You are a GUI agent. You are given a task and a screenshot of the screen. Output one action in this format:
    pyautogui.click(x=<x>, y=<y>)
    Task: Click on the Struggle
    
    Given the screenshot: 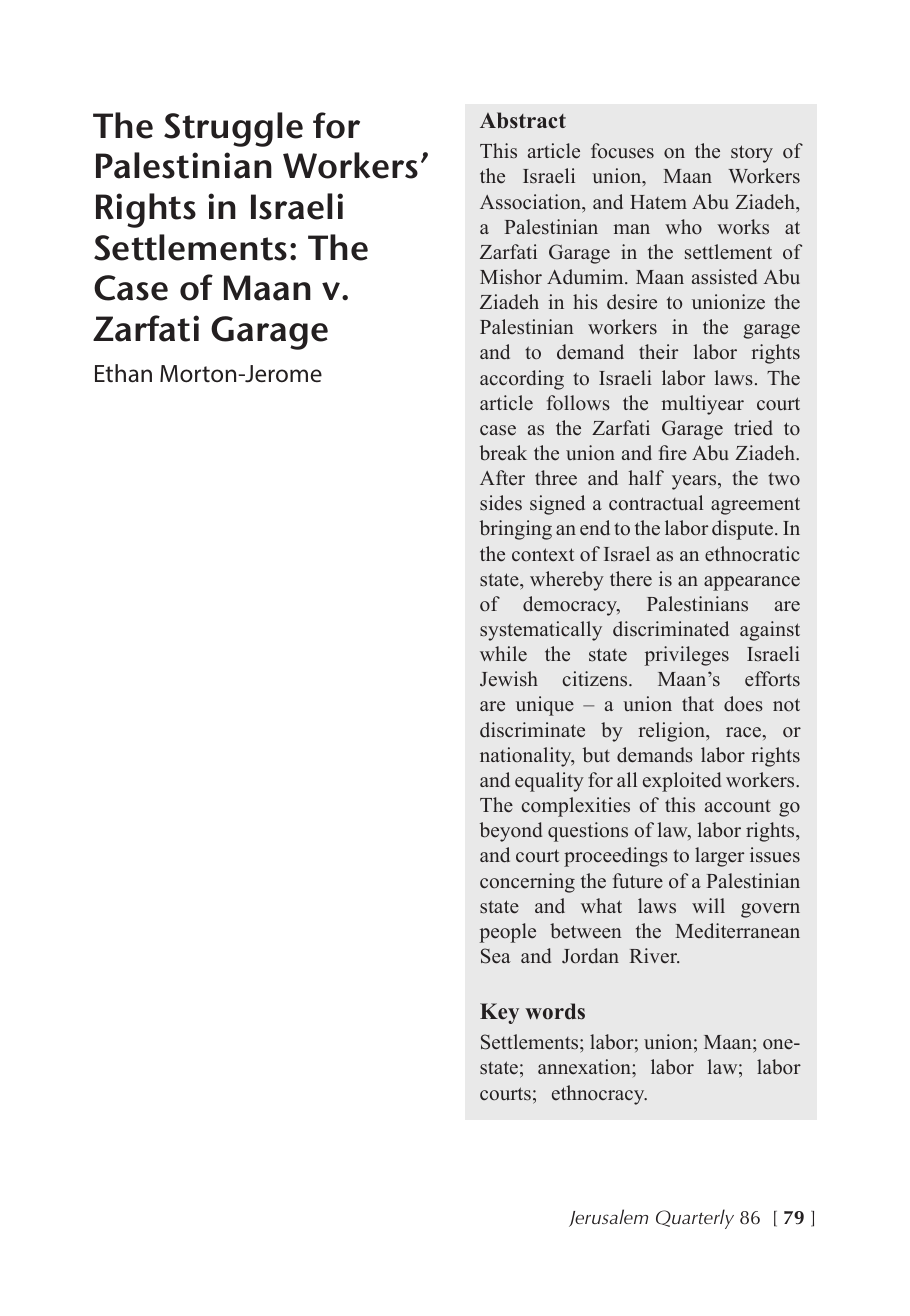 What is the action you would take?
    pyautogui.click(x=233, y=129)
